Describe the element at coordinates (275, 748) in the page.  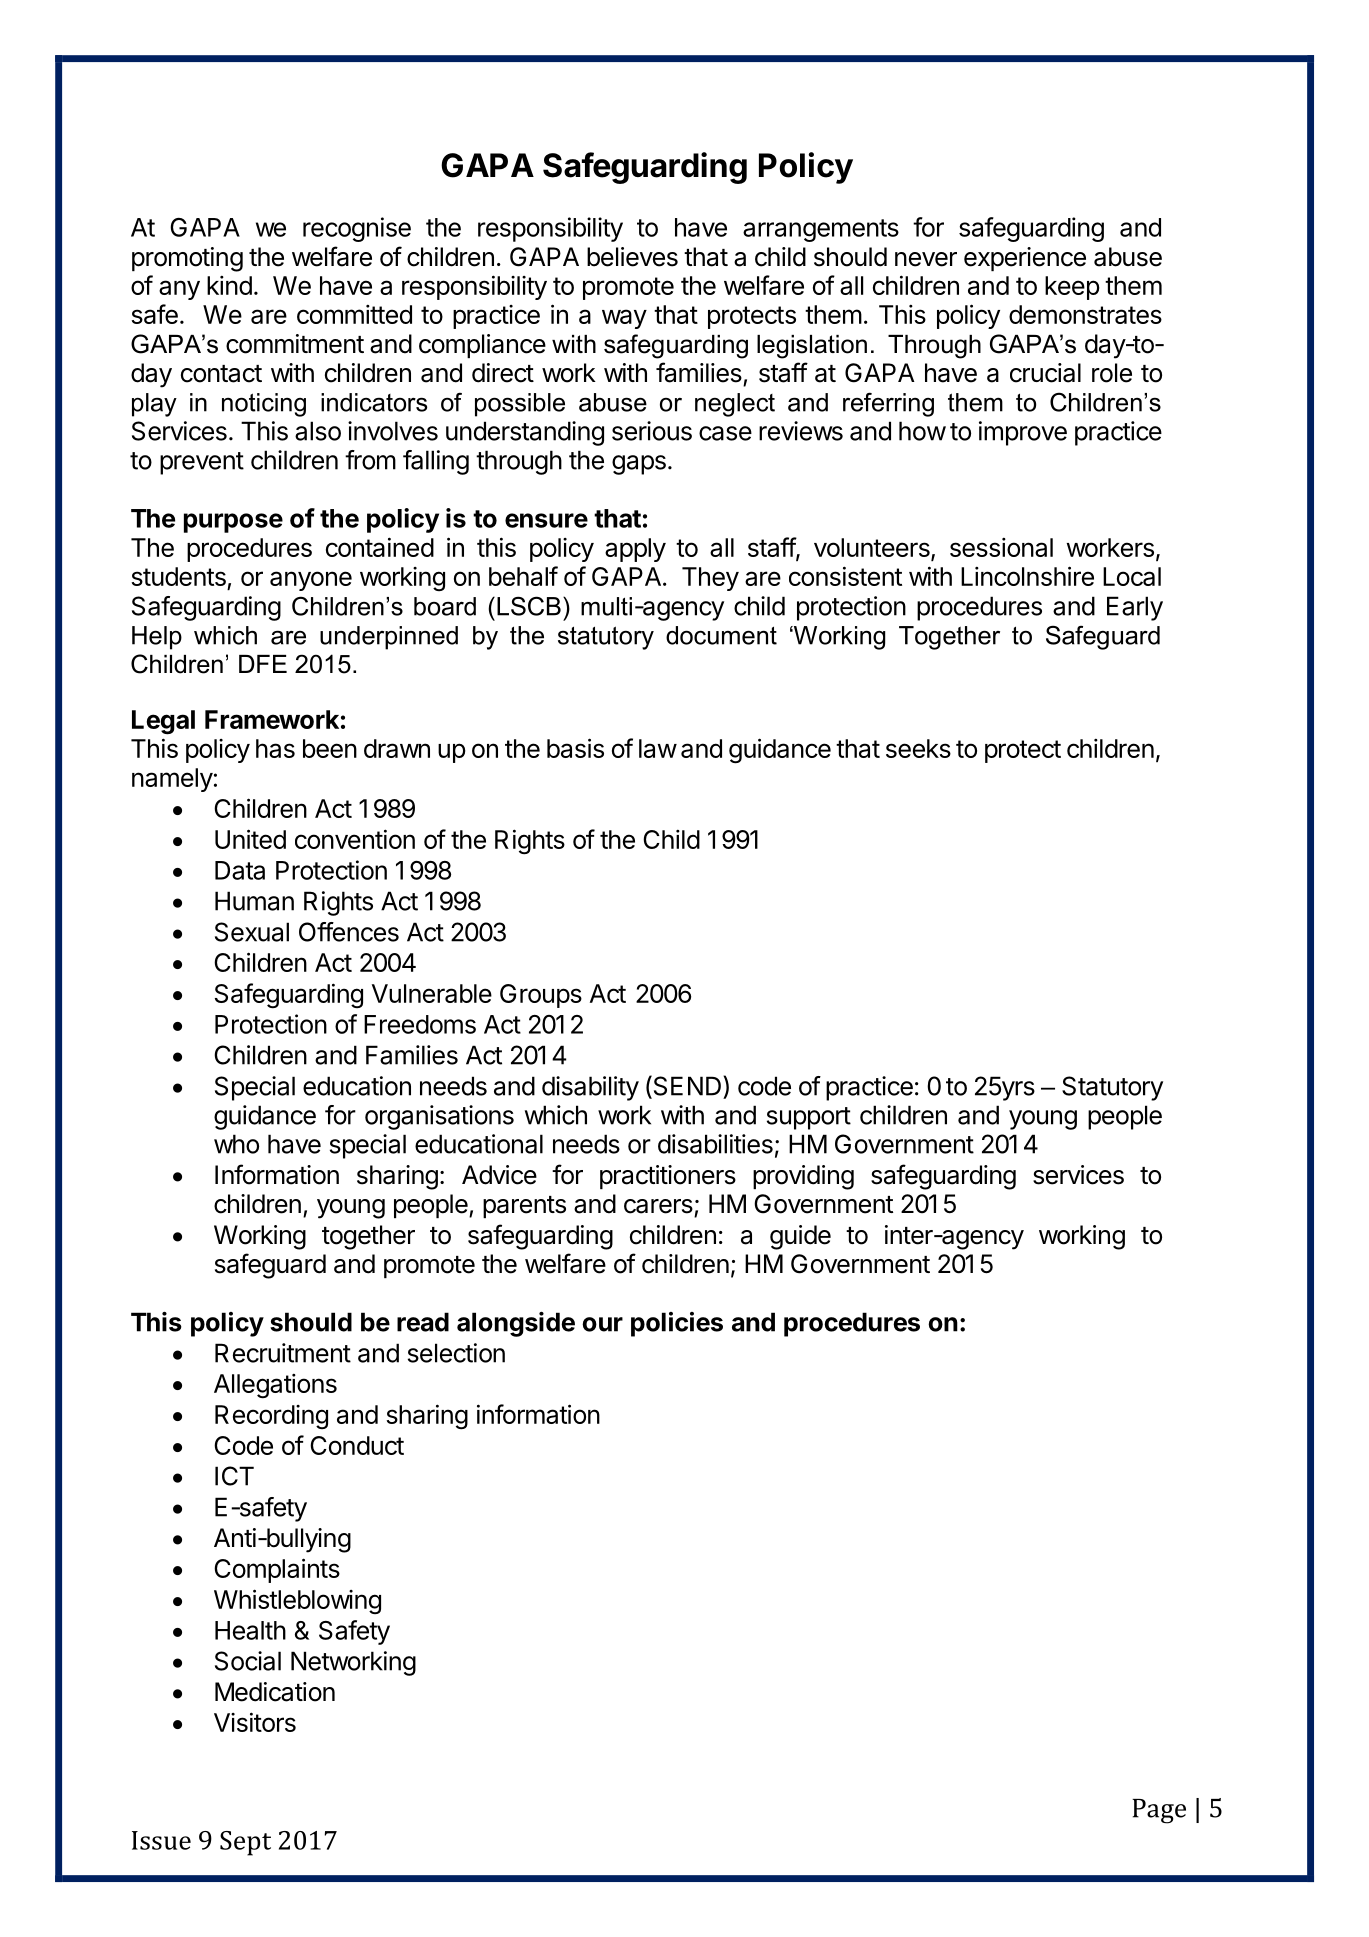
I see `has` at that location.
